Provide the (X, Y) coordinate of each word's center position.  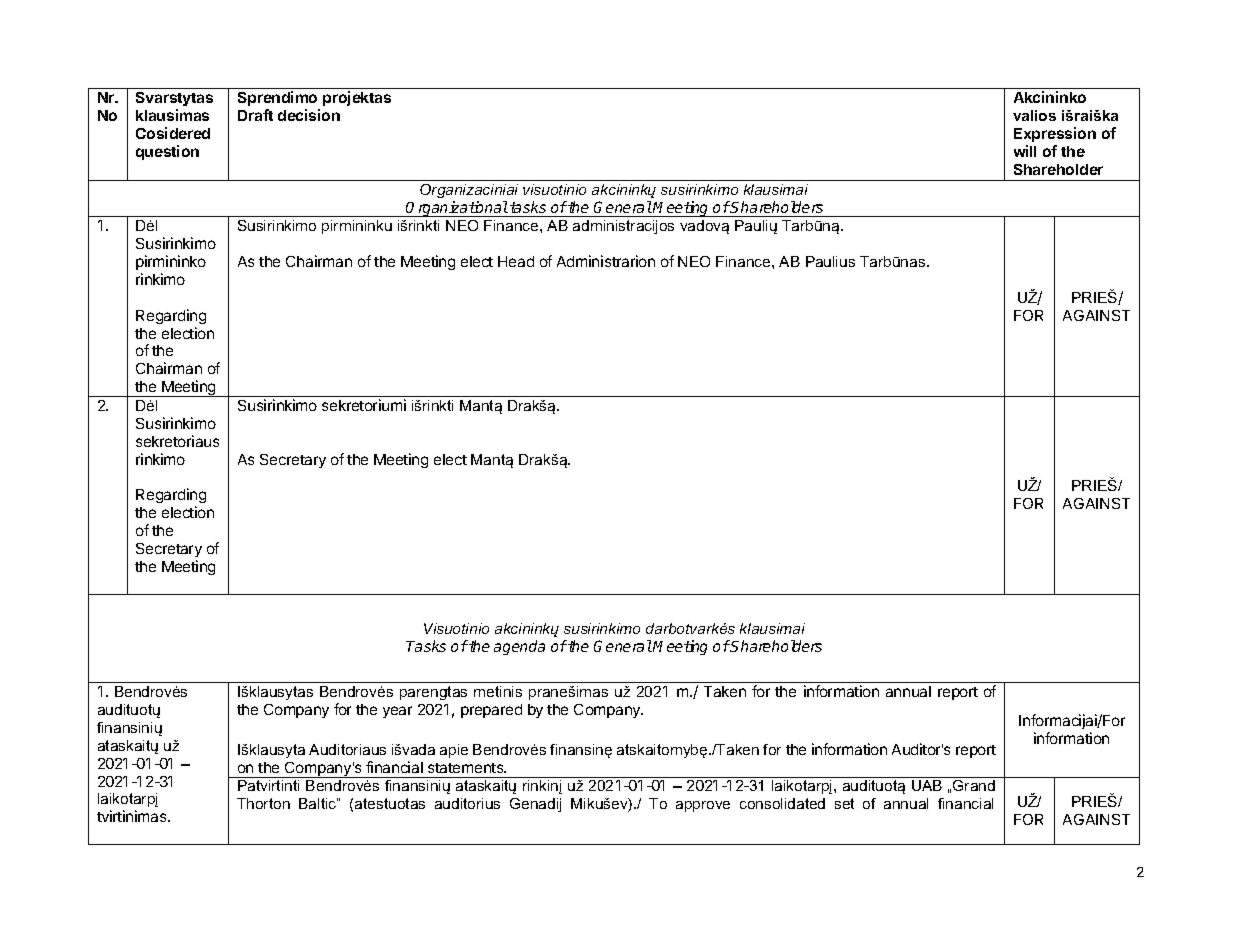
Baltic (318, 803)
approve (703, 806)
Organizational (457, 209)
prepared (491, 711)
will (1025, 151)
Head (516, 261)
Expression (1055, 134)
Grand (974, 785)
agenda (519, 647)
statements (467, 768)
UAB (927, 785)
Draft (255, 115)
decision (309, 115)
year (397, 712)
